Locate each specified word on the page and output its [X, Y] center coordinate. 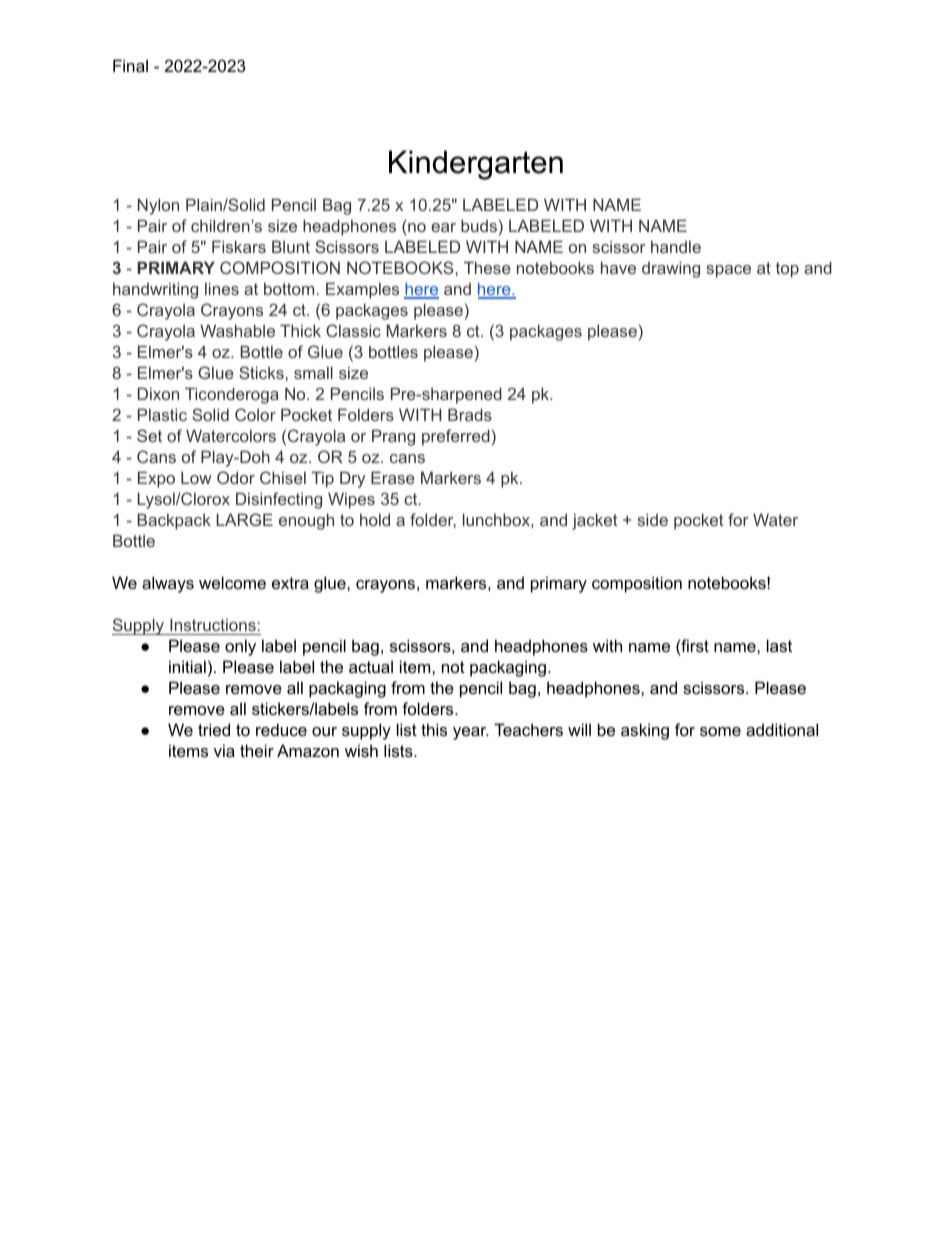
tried [214, 729]
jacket [595, 521]
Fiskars [239, 246]
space [728, 271]
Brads [470, 414]
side [652, 519]
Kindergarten [476, 165]
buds [479, 225]
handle [676, 246]
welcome [232, 582]
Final [130, 65]
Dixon [158, 393]
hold [375, 519]
